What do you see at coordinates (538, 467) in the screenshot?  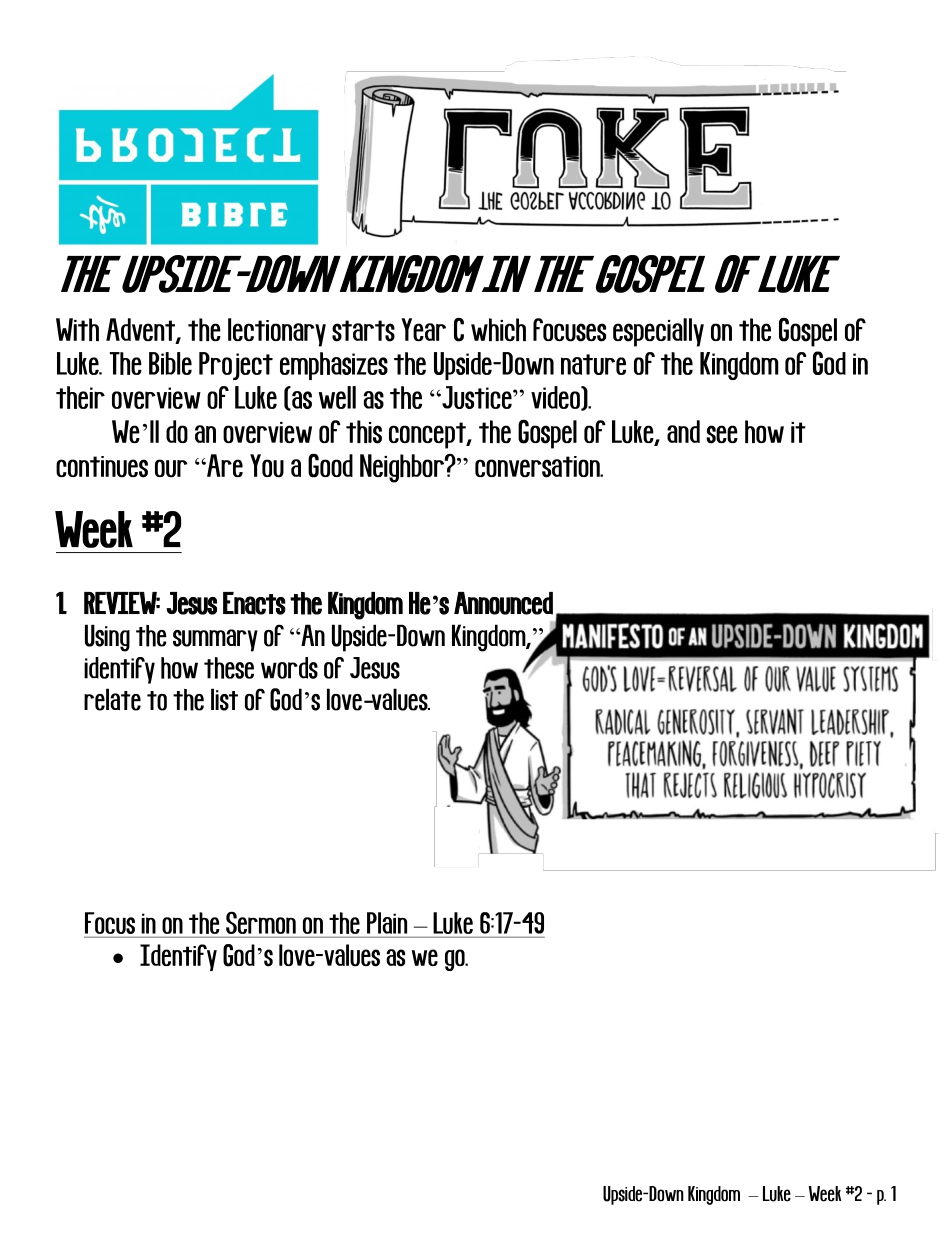 I see `conversation` at bounding box center [538, 467].
